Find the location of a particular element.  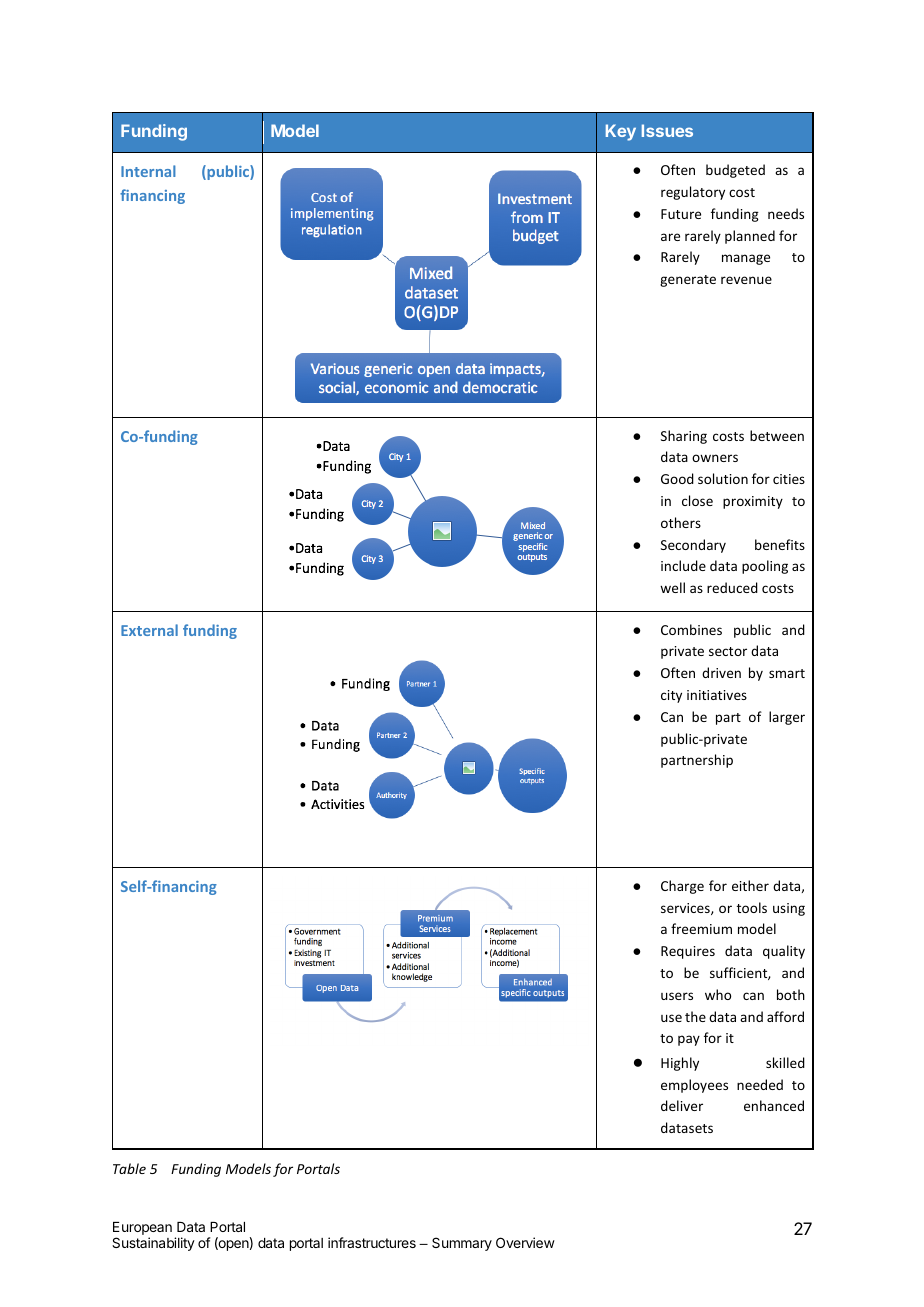

city is located at coordinates (671, 696).
